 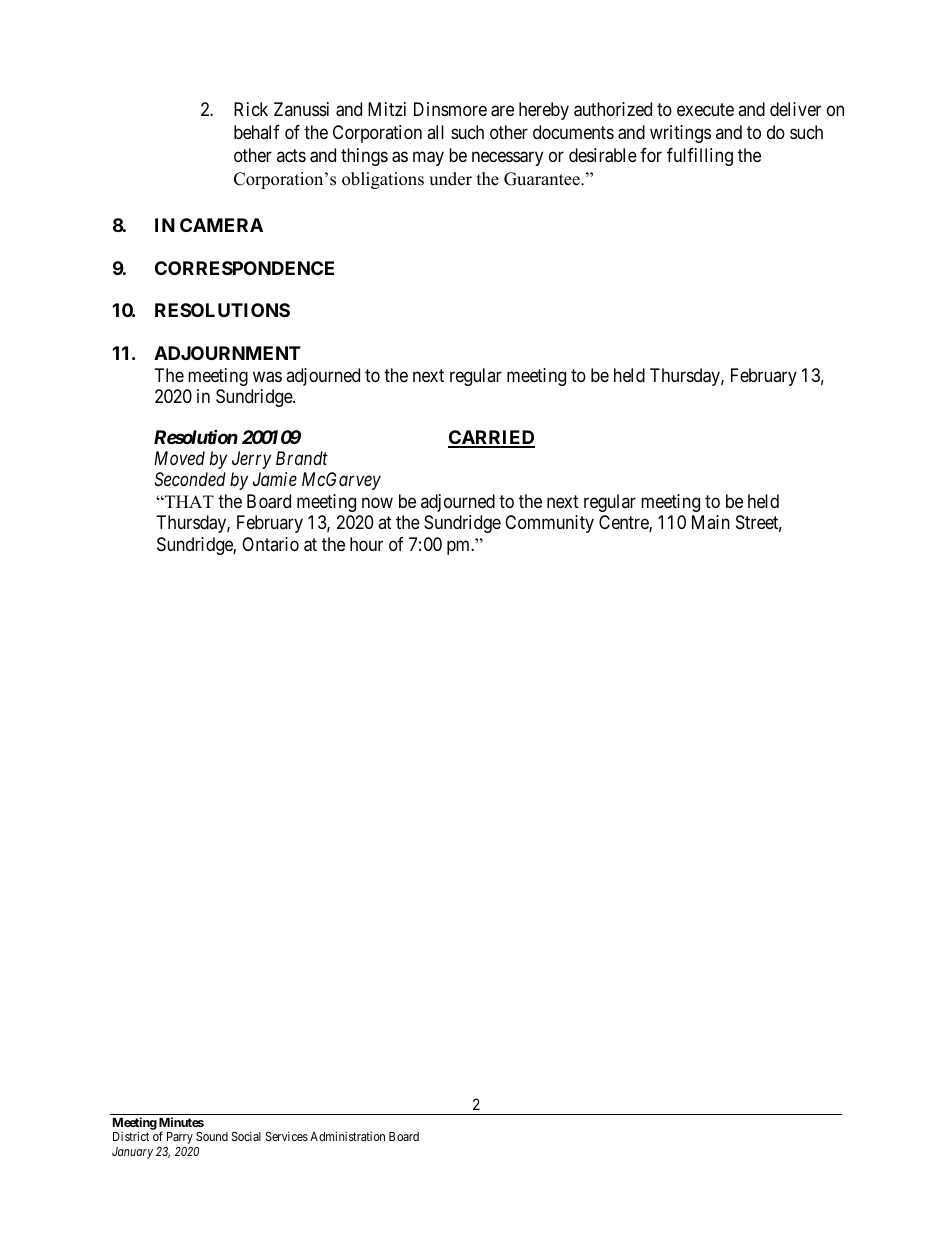 What do you see at coordinates (212, 1136) in the screenshot?
I see `Sound` at bounding box center [212, 1136].
